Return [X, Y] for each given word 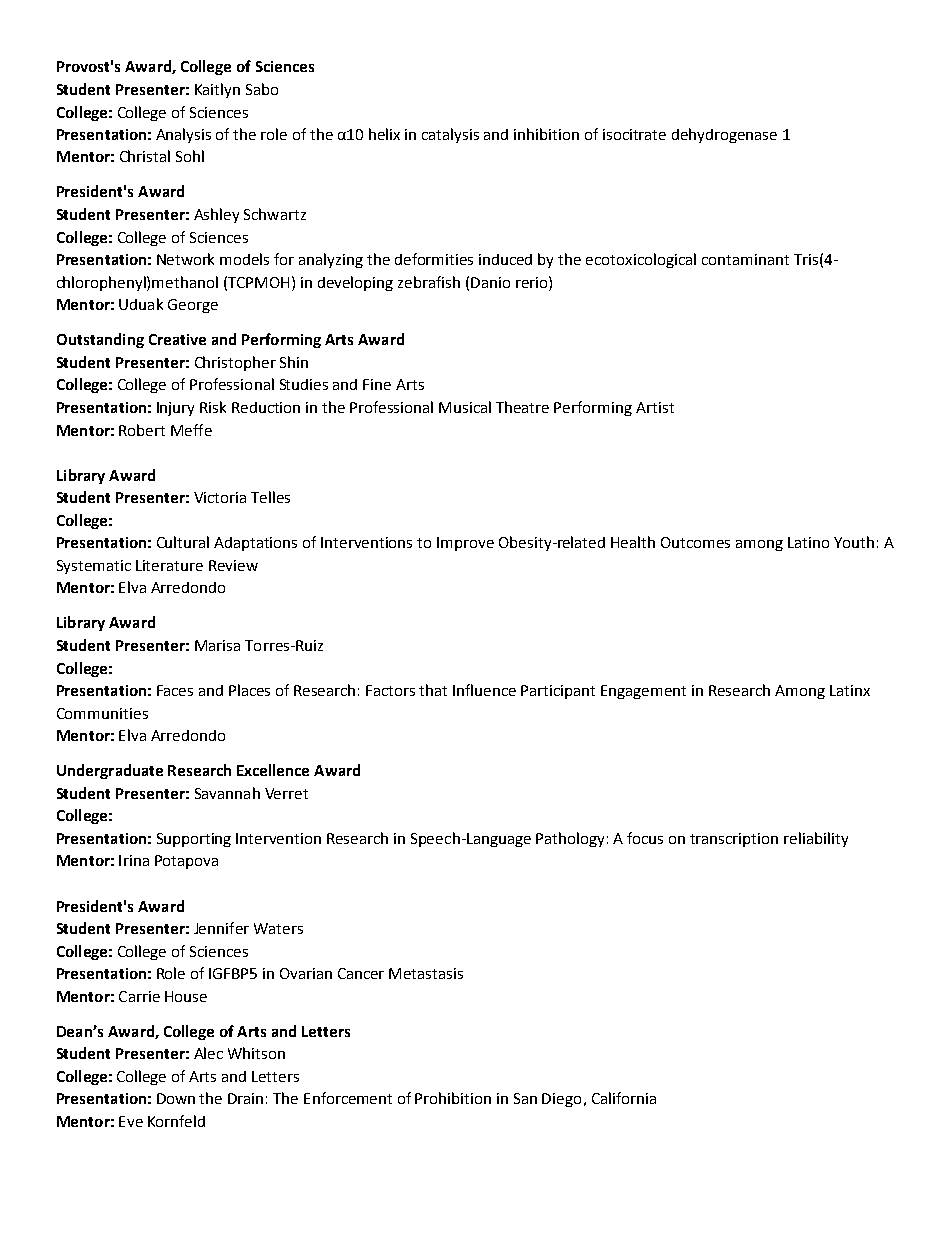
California [624, 1098]
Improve [465, 544]
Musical [465, 407]
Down [176, 1098]
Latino [808, 542]
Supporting [194, 840]
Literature [169, 565]
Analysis [183, 135]
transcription [734, 840]
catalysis [450, 135]
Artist [655, 407]
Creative [177, 339]
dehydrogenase [724, 135]
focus [645, 838]
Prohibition [453, 1098]
